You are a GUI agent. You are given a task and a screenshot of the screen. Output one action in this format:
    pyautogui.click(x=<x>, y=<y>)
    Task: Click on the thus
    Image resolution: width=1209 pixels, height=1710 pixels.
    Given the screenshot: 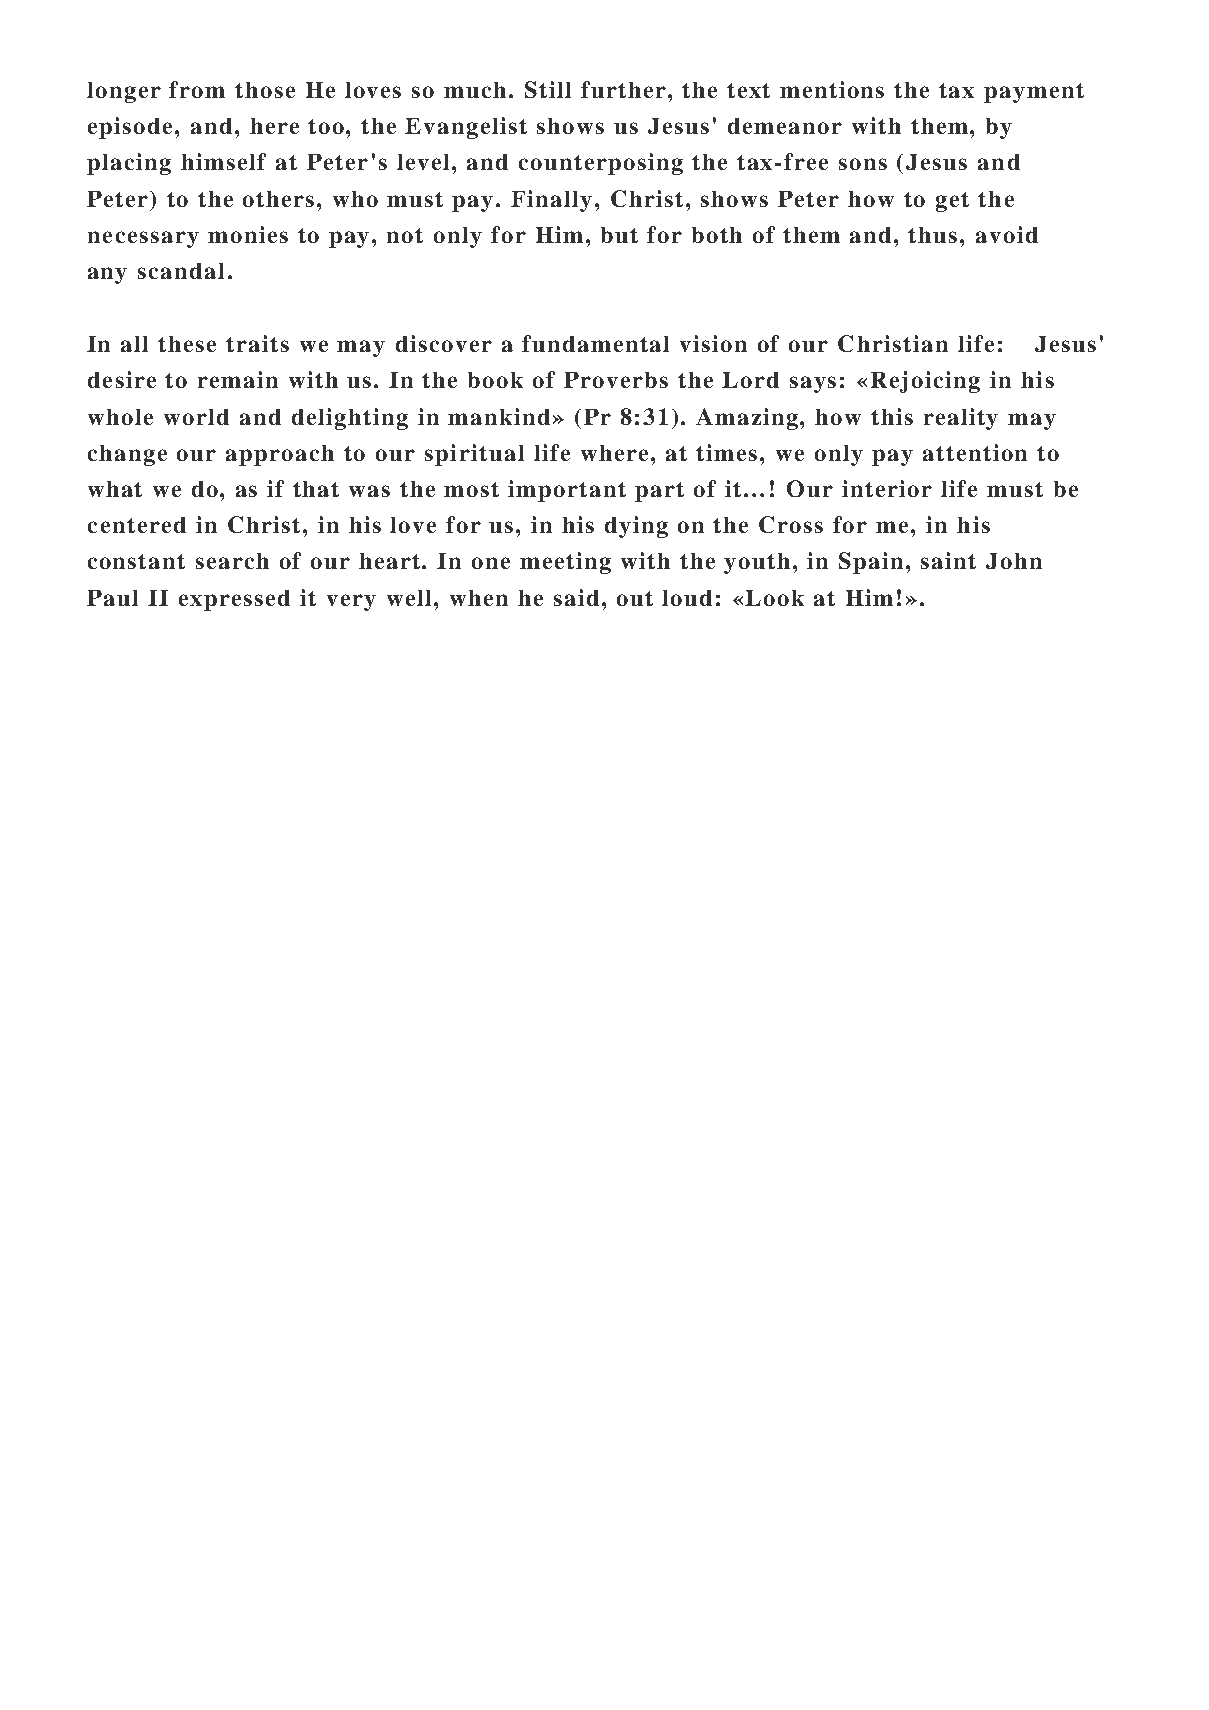 What is the action you would take?
    pyautogui.click(x=932, y=235)
